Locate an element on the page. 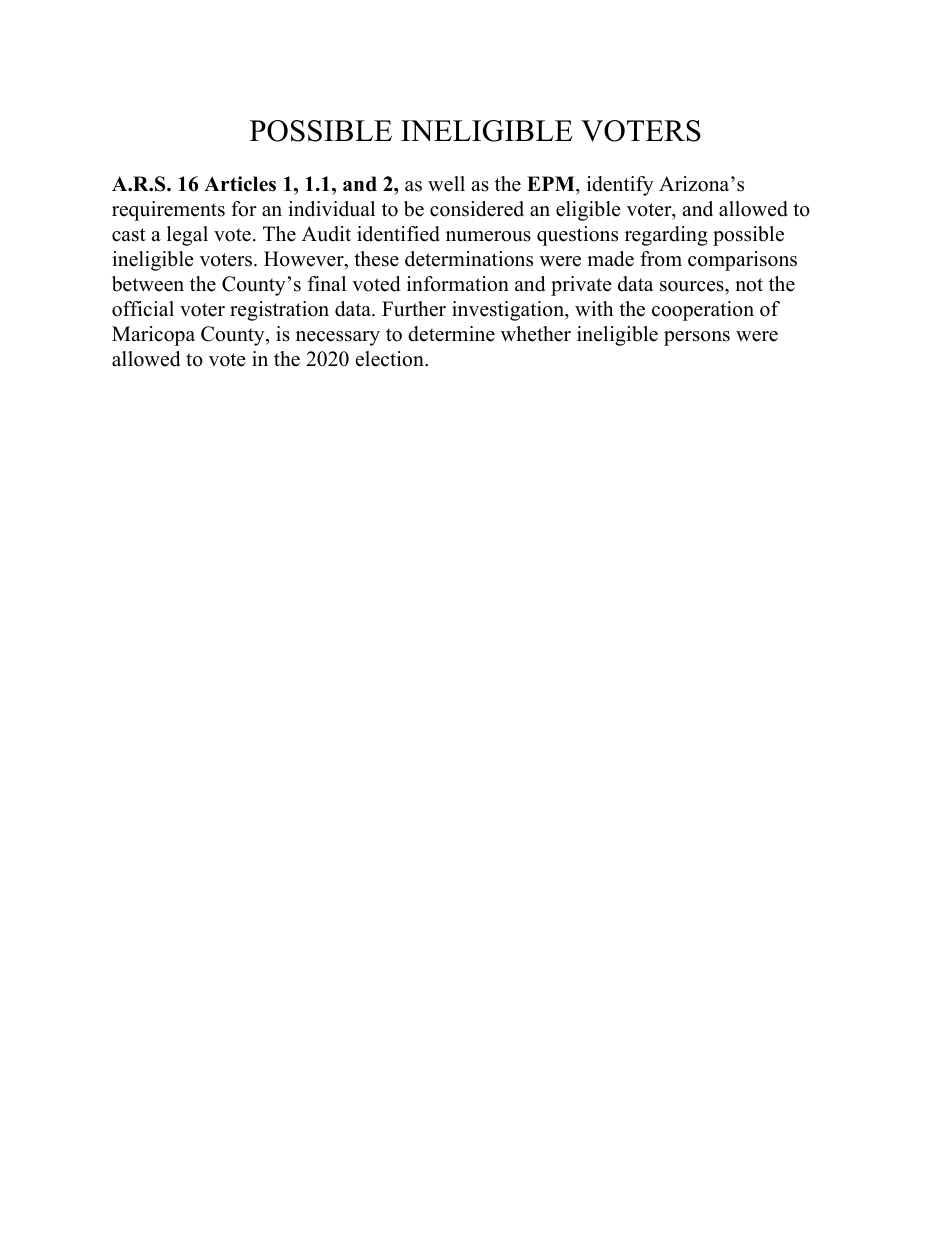 This document has height=1233, width=952. identify is located at coordinates (620, 186).
